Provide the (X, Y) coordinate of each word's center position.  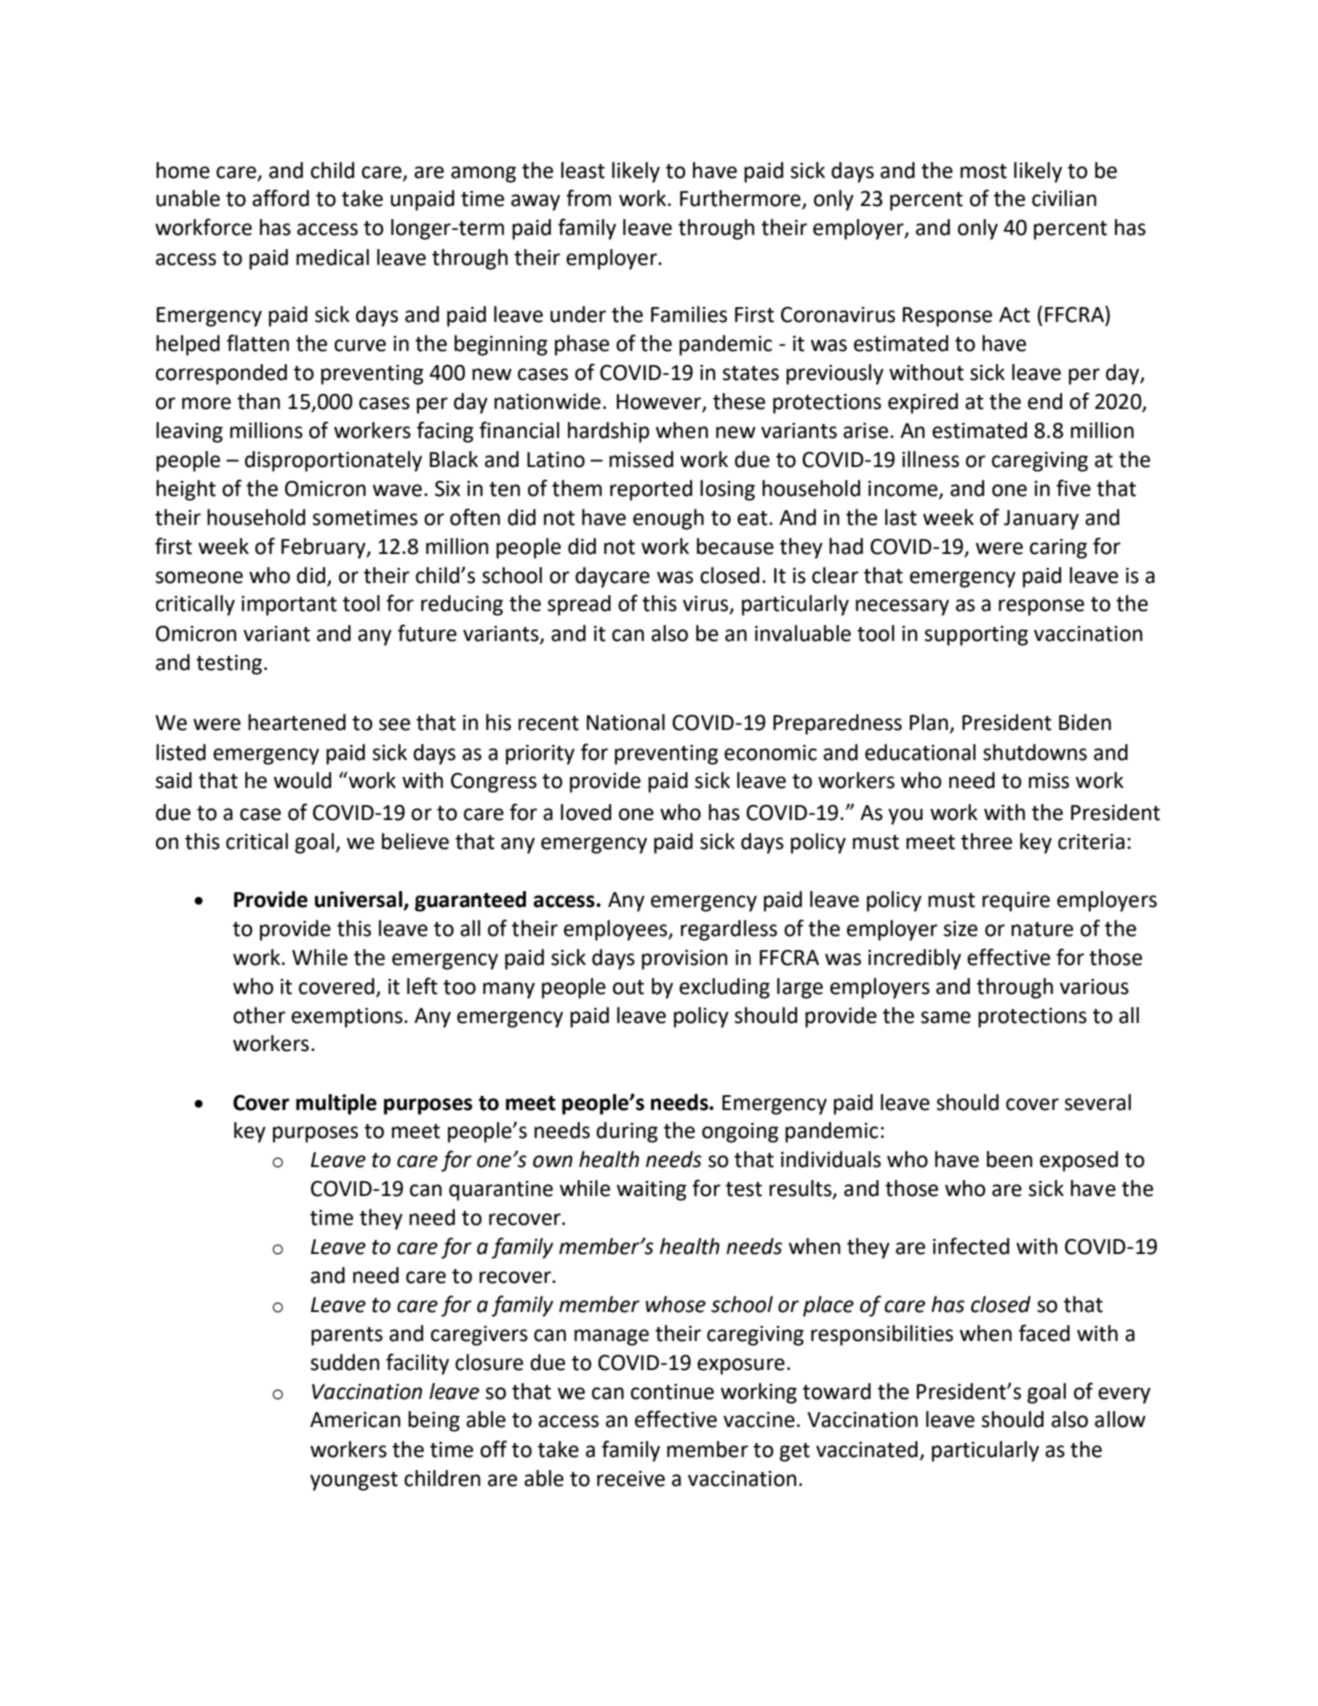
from (588, 198)
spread (579, 605)
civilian (1064, 198)
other (259, 1015)
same (946, 1017)
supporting (976, 636)
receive (631, 1479)
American (355, 1420)
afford (280, 198)
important (289, 606)
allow (1120, 1419)
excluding (724, 988)
